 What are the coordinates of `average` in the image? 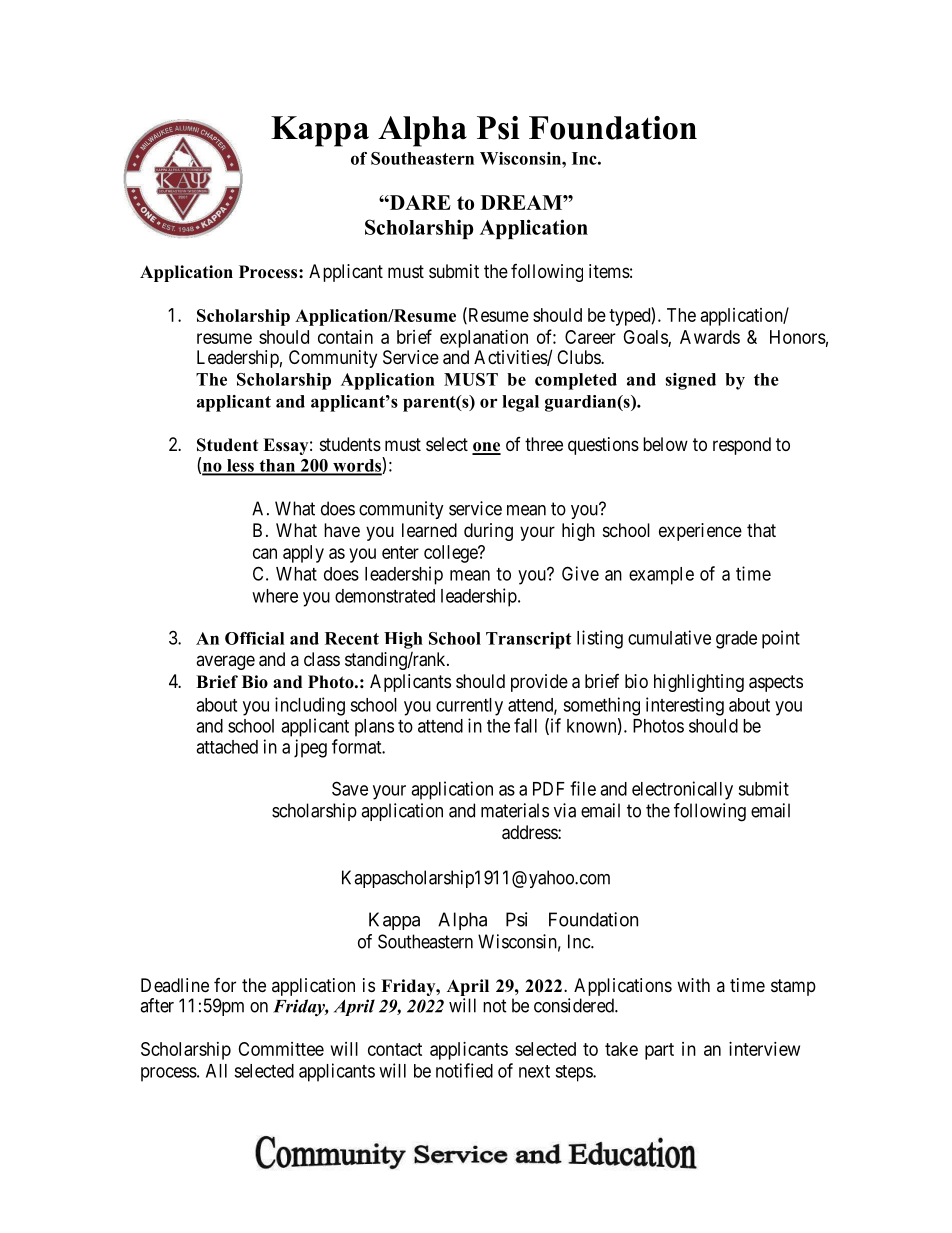 It's located at (225, 662).
